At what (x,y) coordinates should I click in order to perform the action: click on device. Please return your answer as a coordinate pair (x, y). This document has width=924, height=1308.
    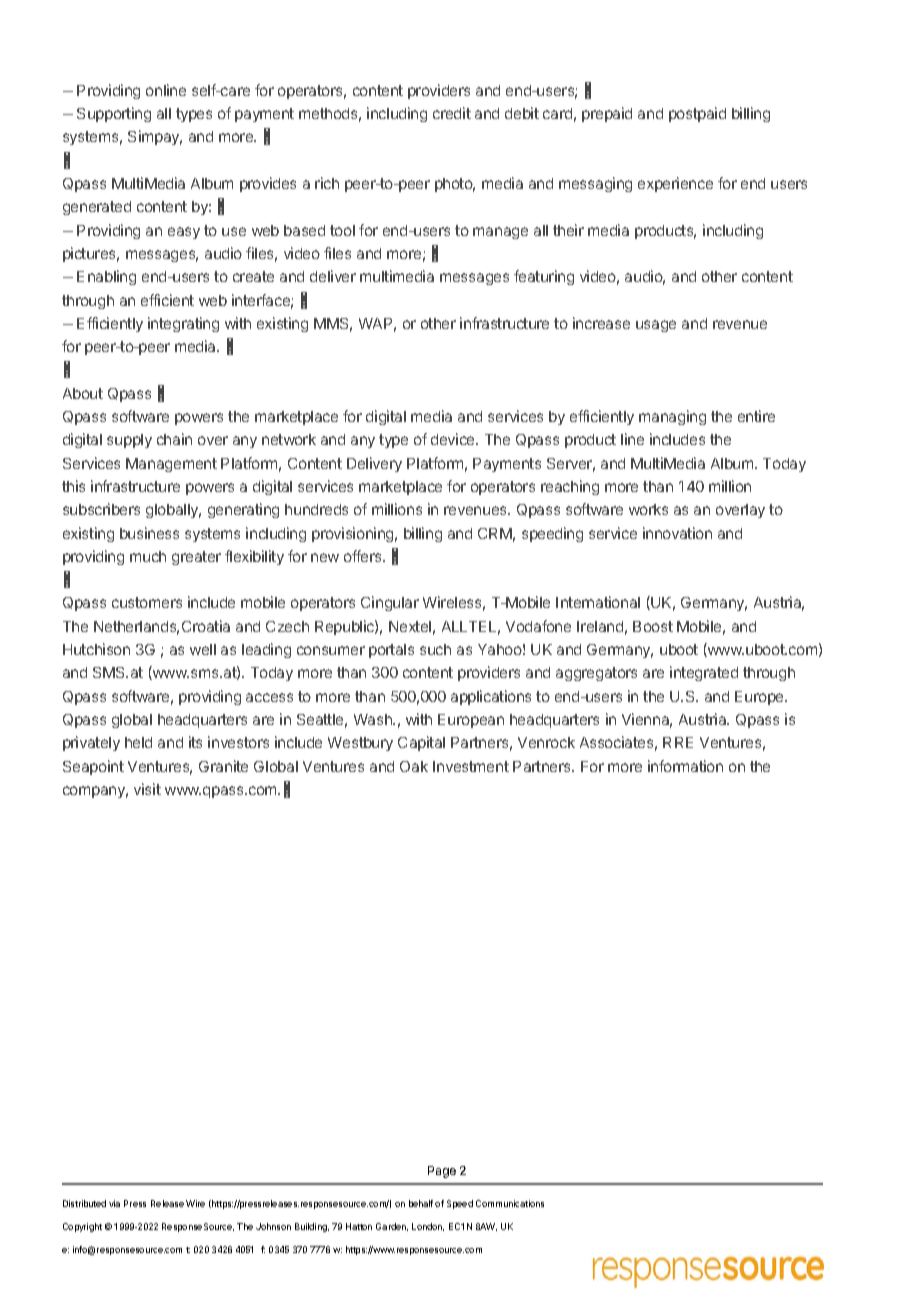
    Looking at the image, I should click on (454, 439).
